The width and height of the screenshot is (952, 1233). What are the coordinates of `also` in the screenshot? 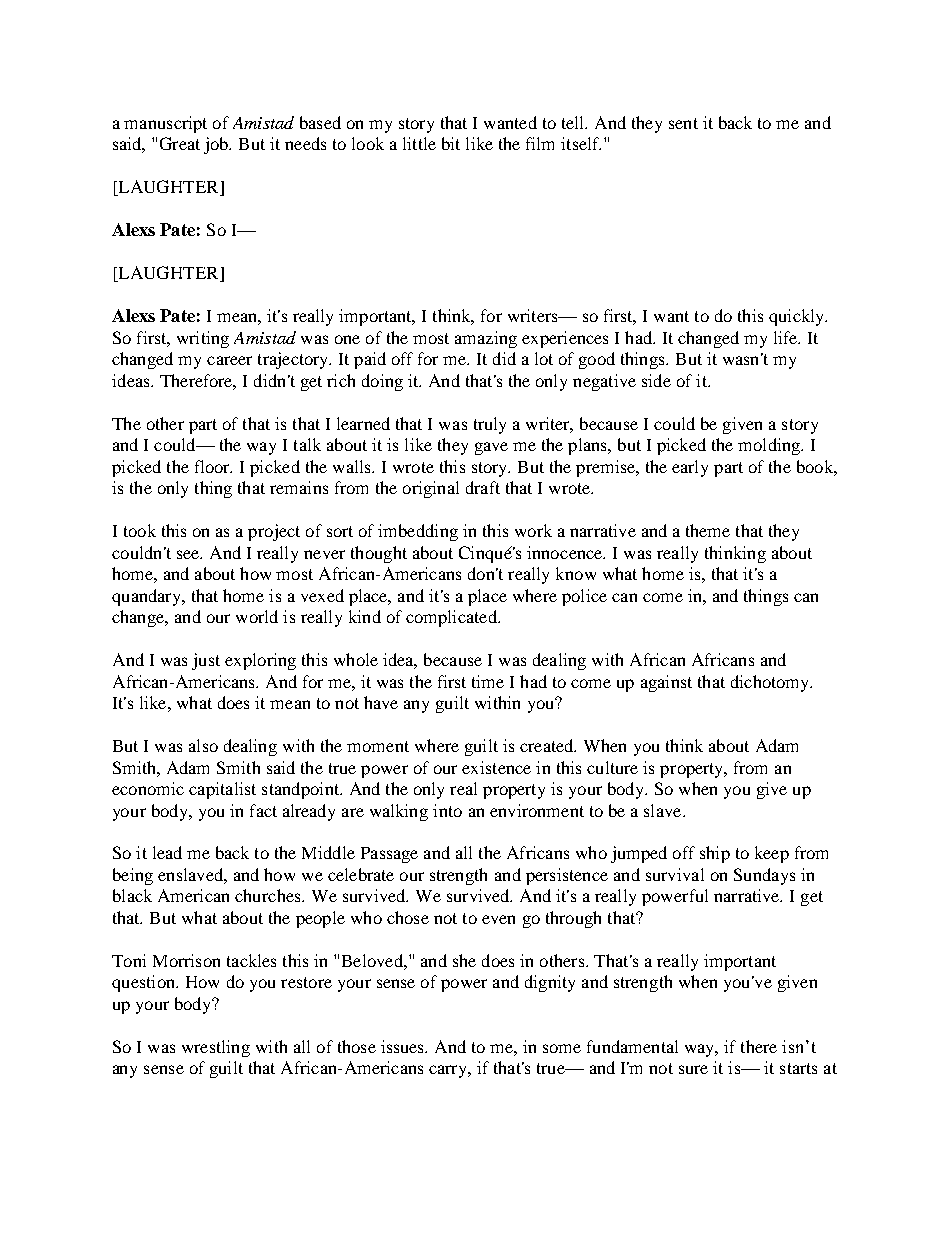 It's located at (203, 745).
